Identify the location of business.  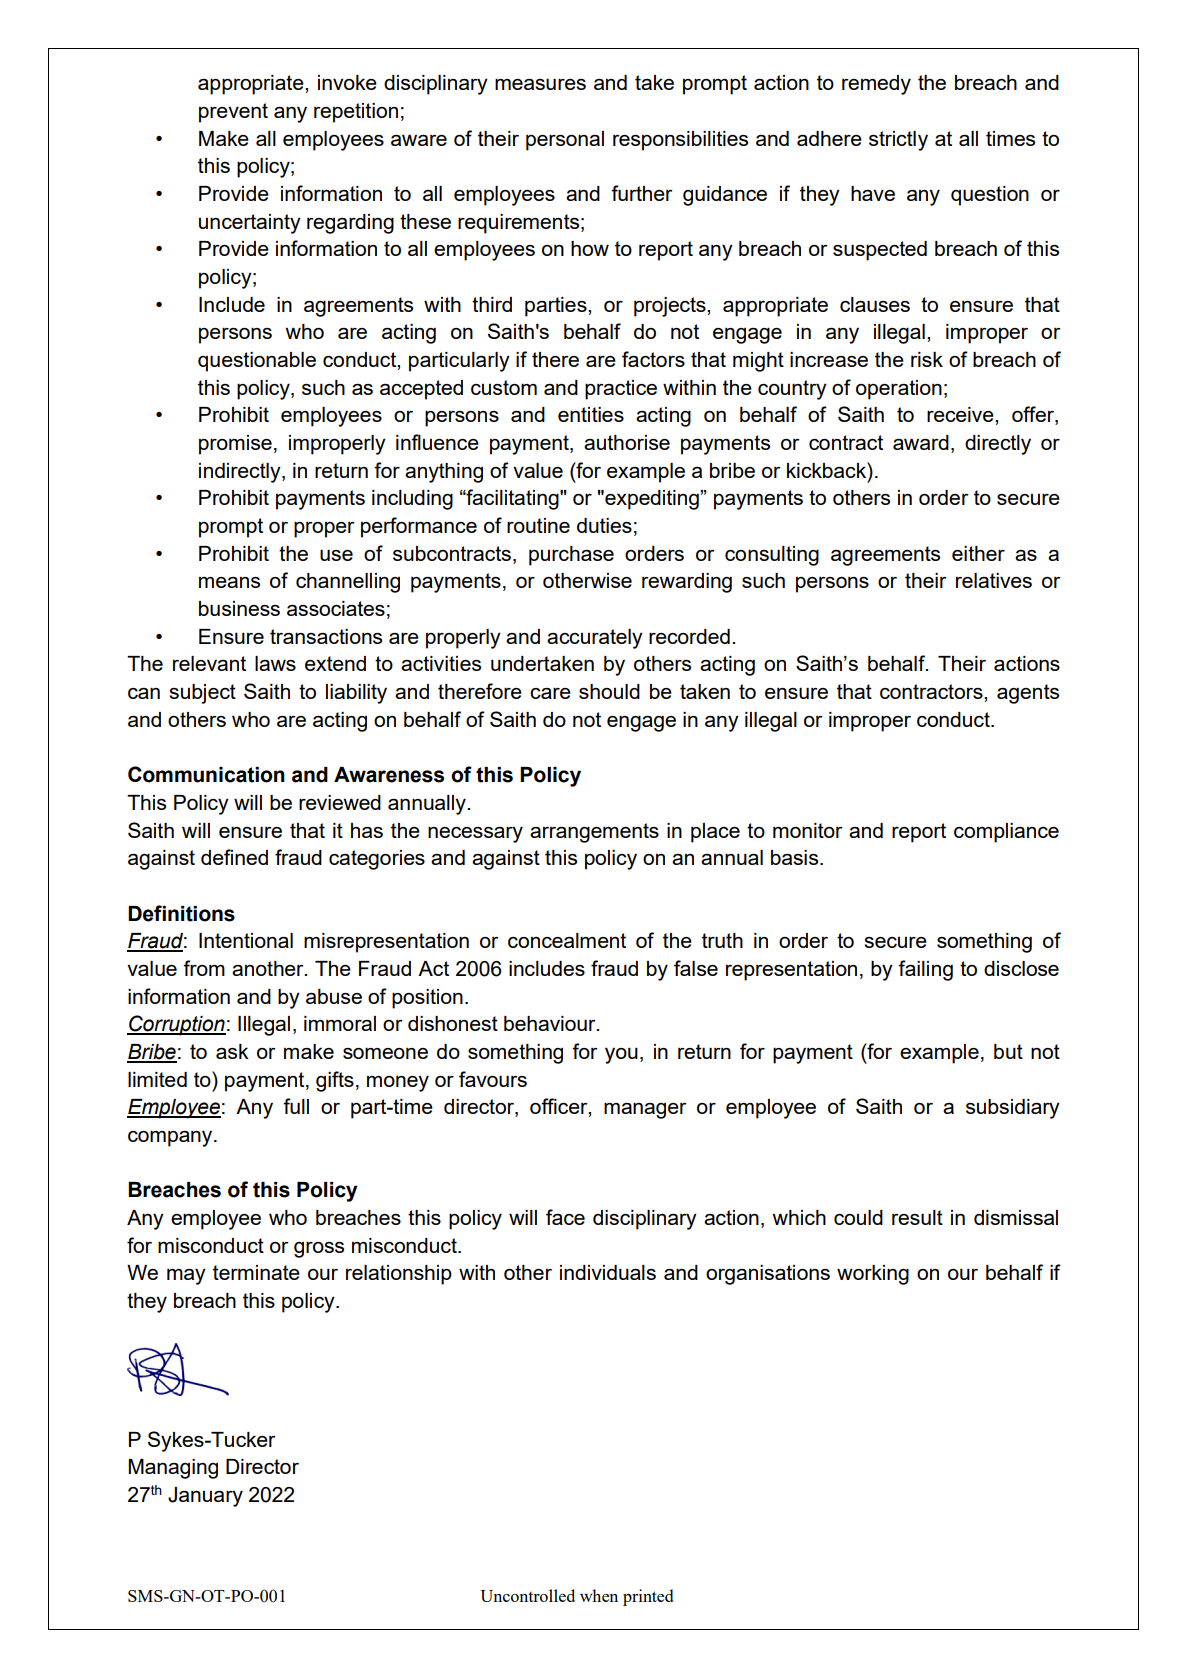
(239, 608).
